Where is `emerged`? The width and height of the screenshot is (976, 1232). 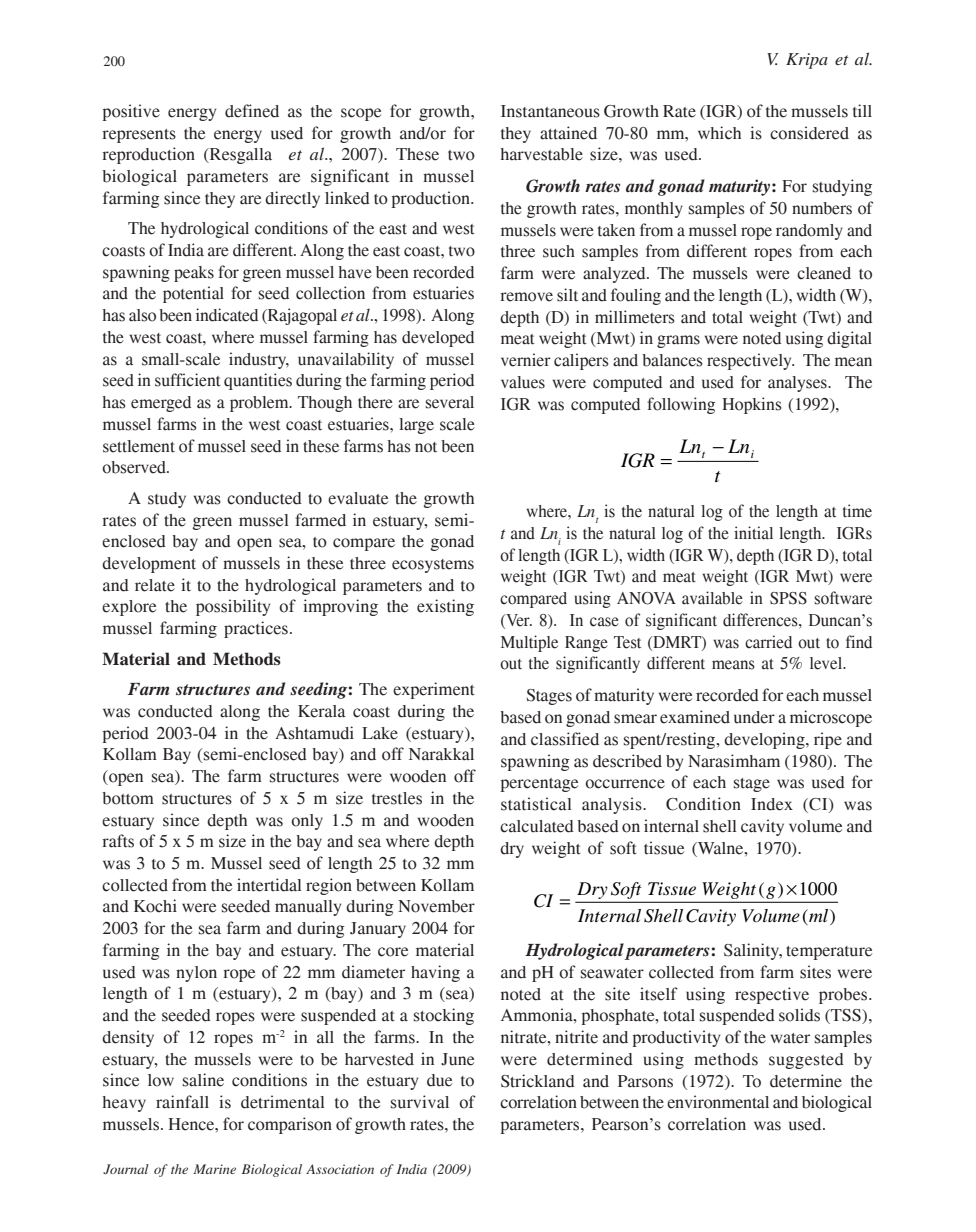 emerged is located at coordinates (161, 404).
